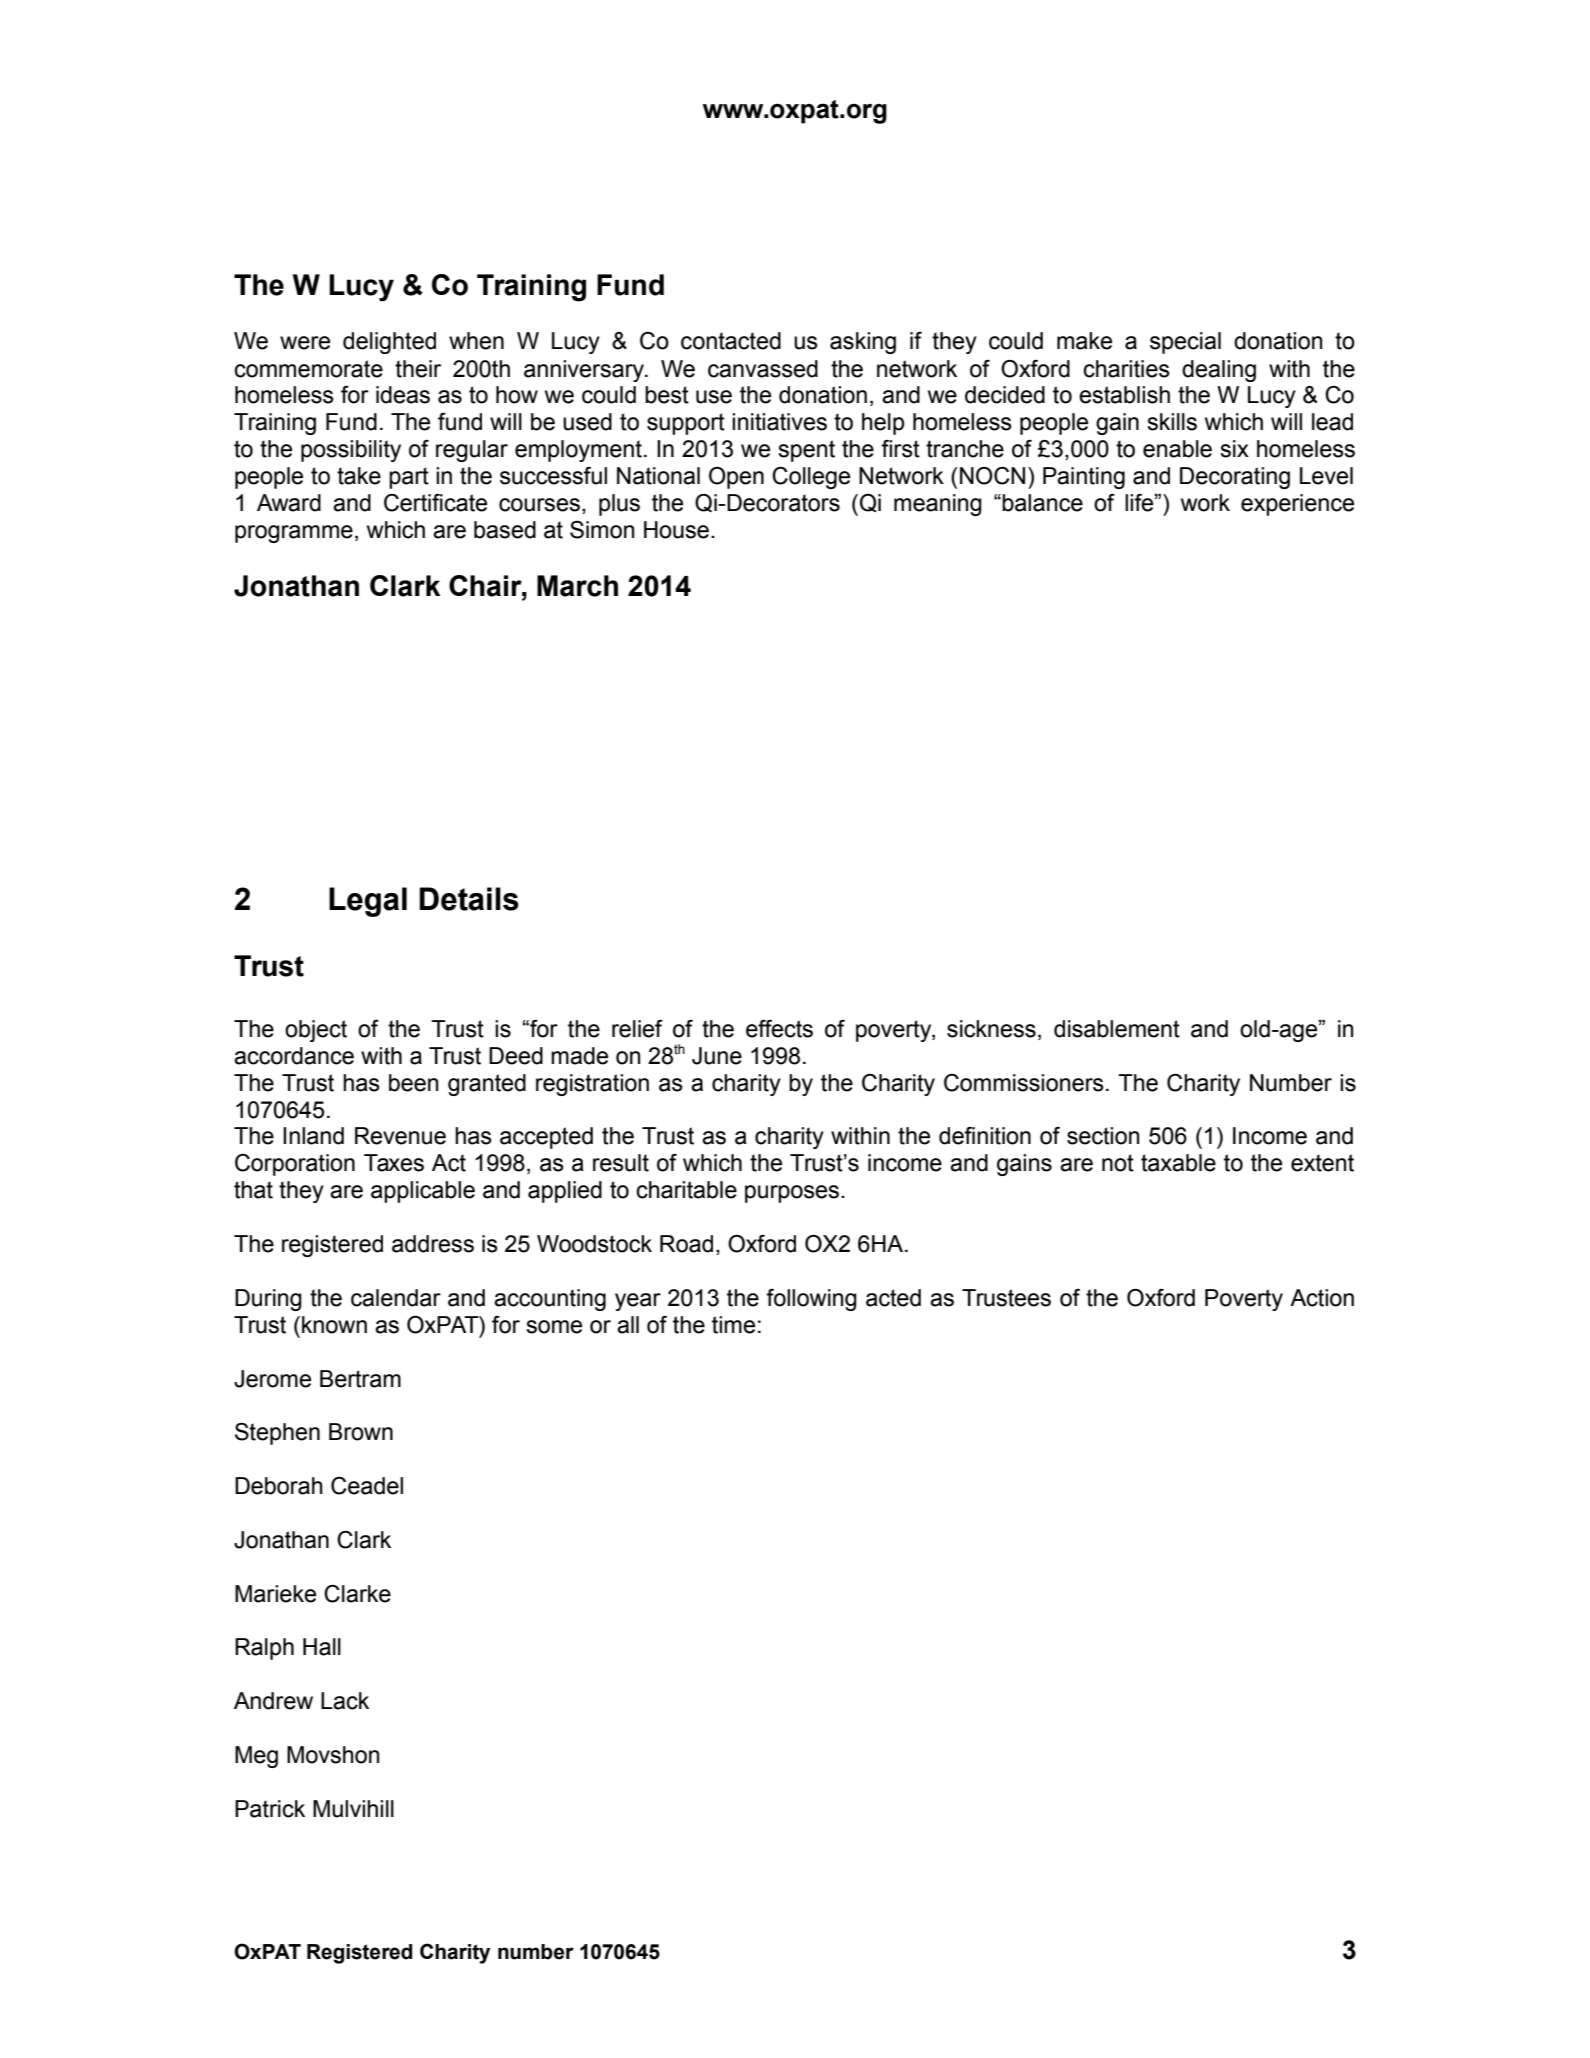  What do you see at coordinates (1322, 1298) in the screenshot?
I see `Action` at bounding box center [1322, 1298].
